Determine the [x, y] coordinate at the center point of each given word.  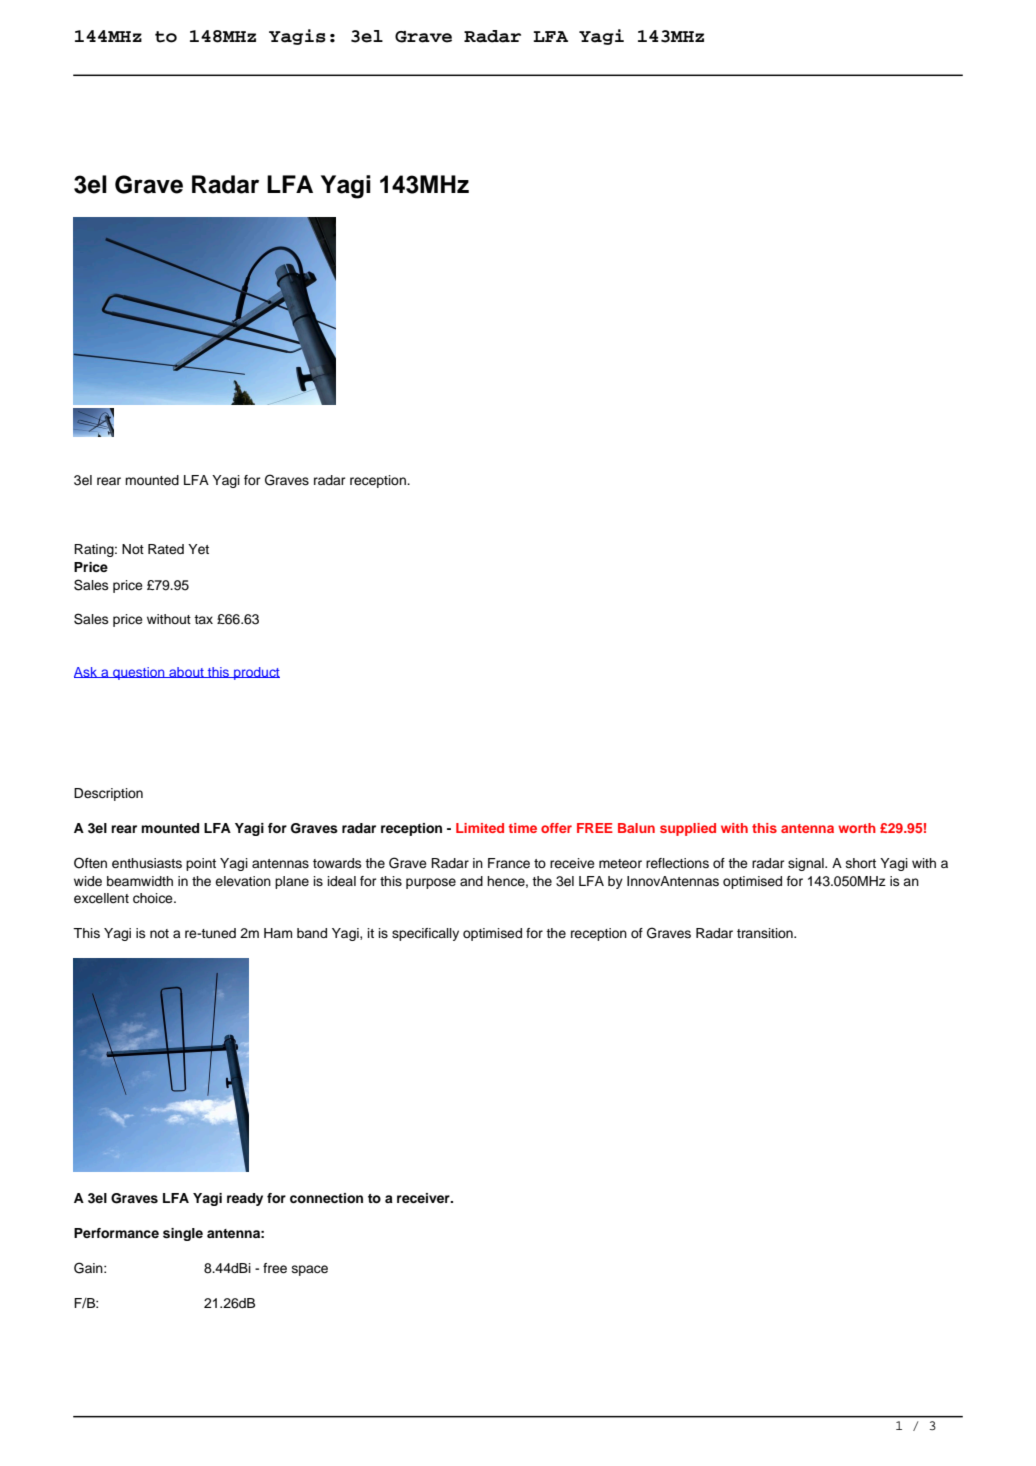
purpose [431, 883]
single [183, 1234]
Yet [198, 549]
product [256, 673]
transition [766, 933]
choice [154, 898]
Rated [166, 549]
